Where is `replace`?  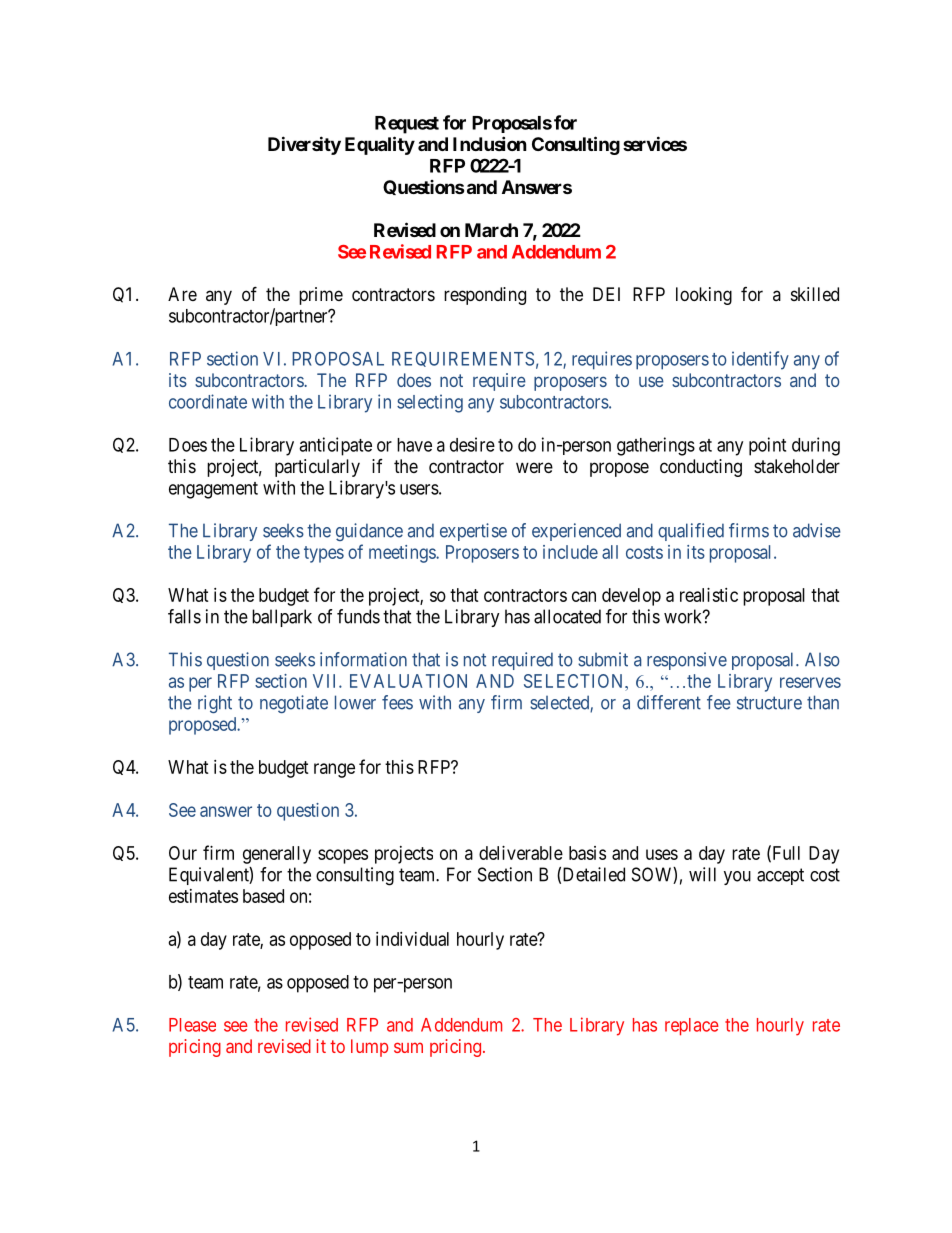
replace is located at coordinates (692, 1027).
